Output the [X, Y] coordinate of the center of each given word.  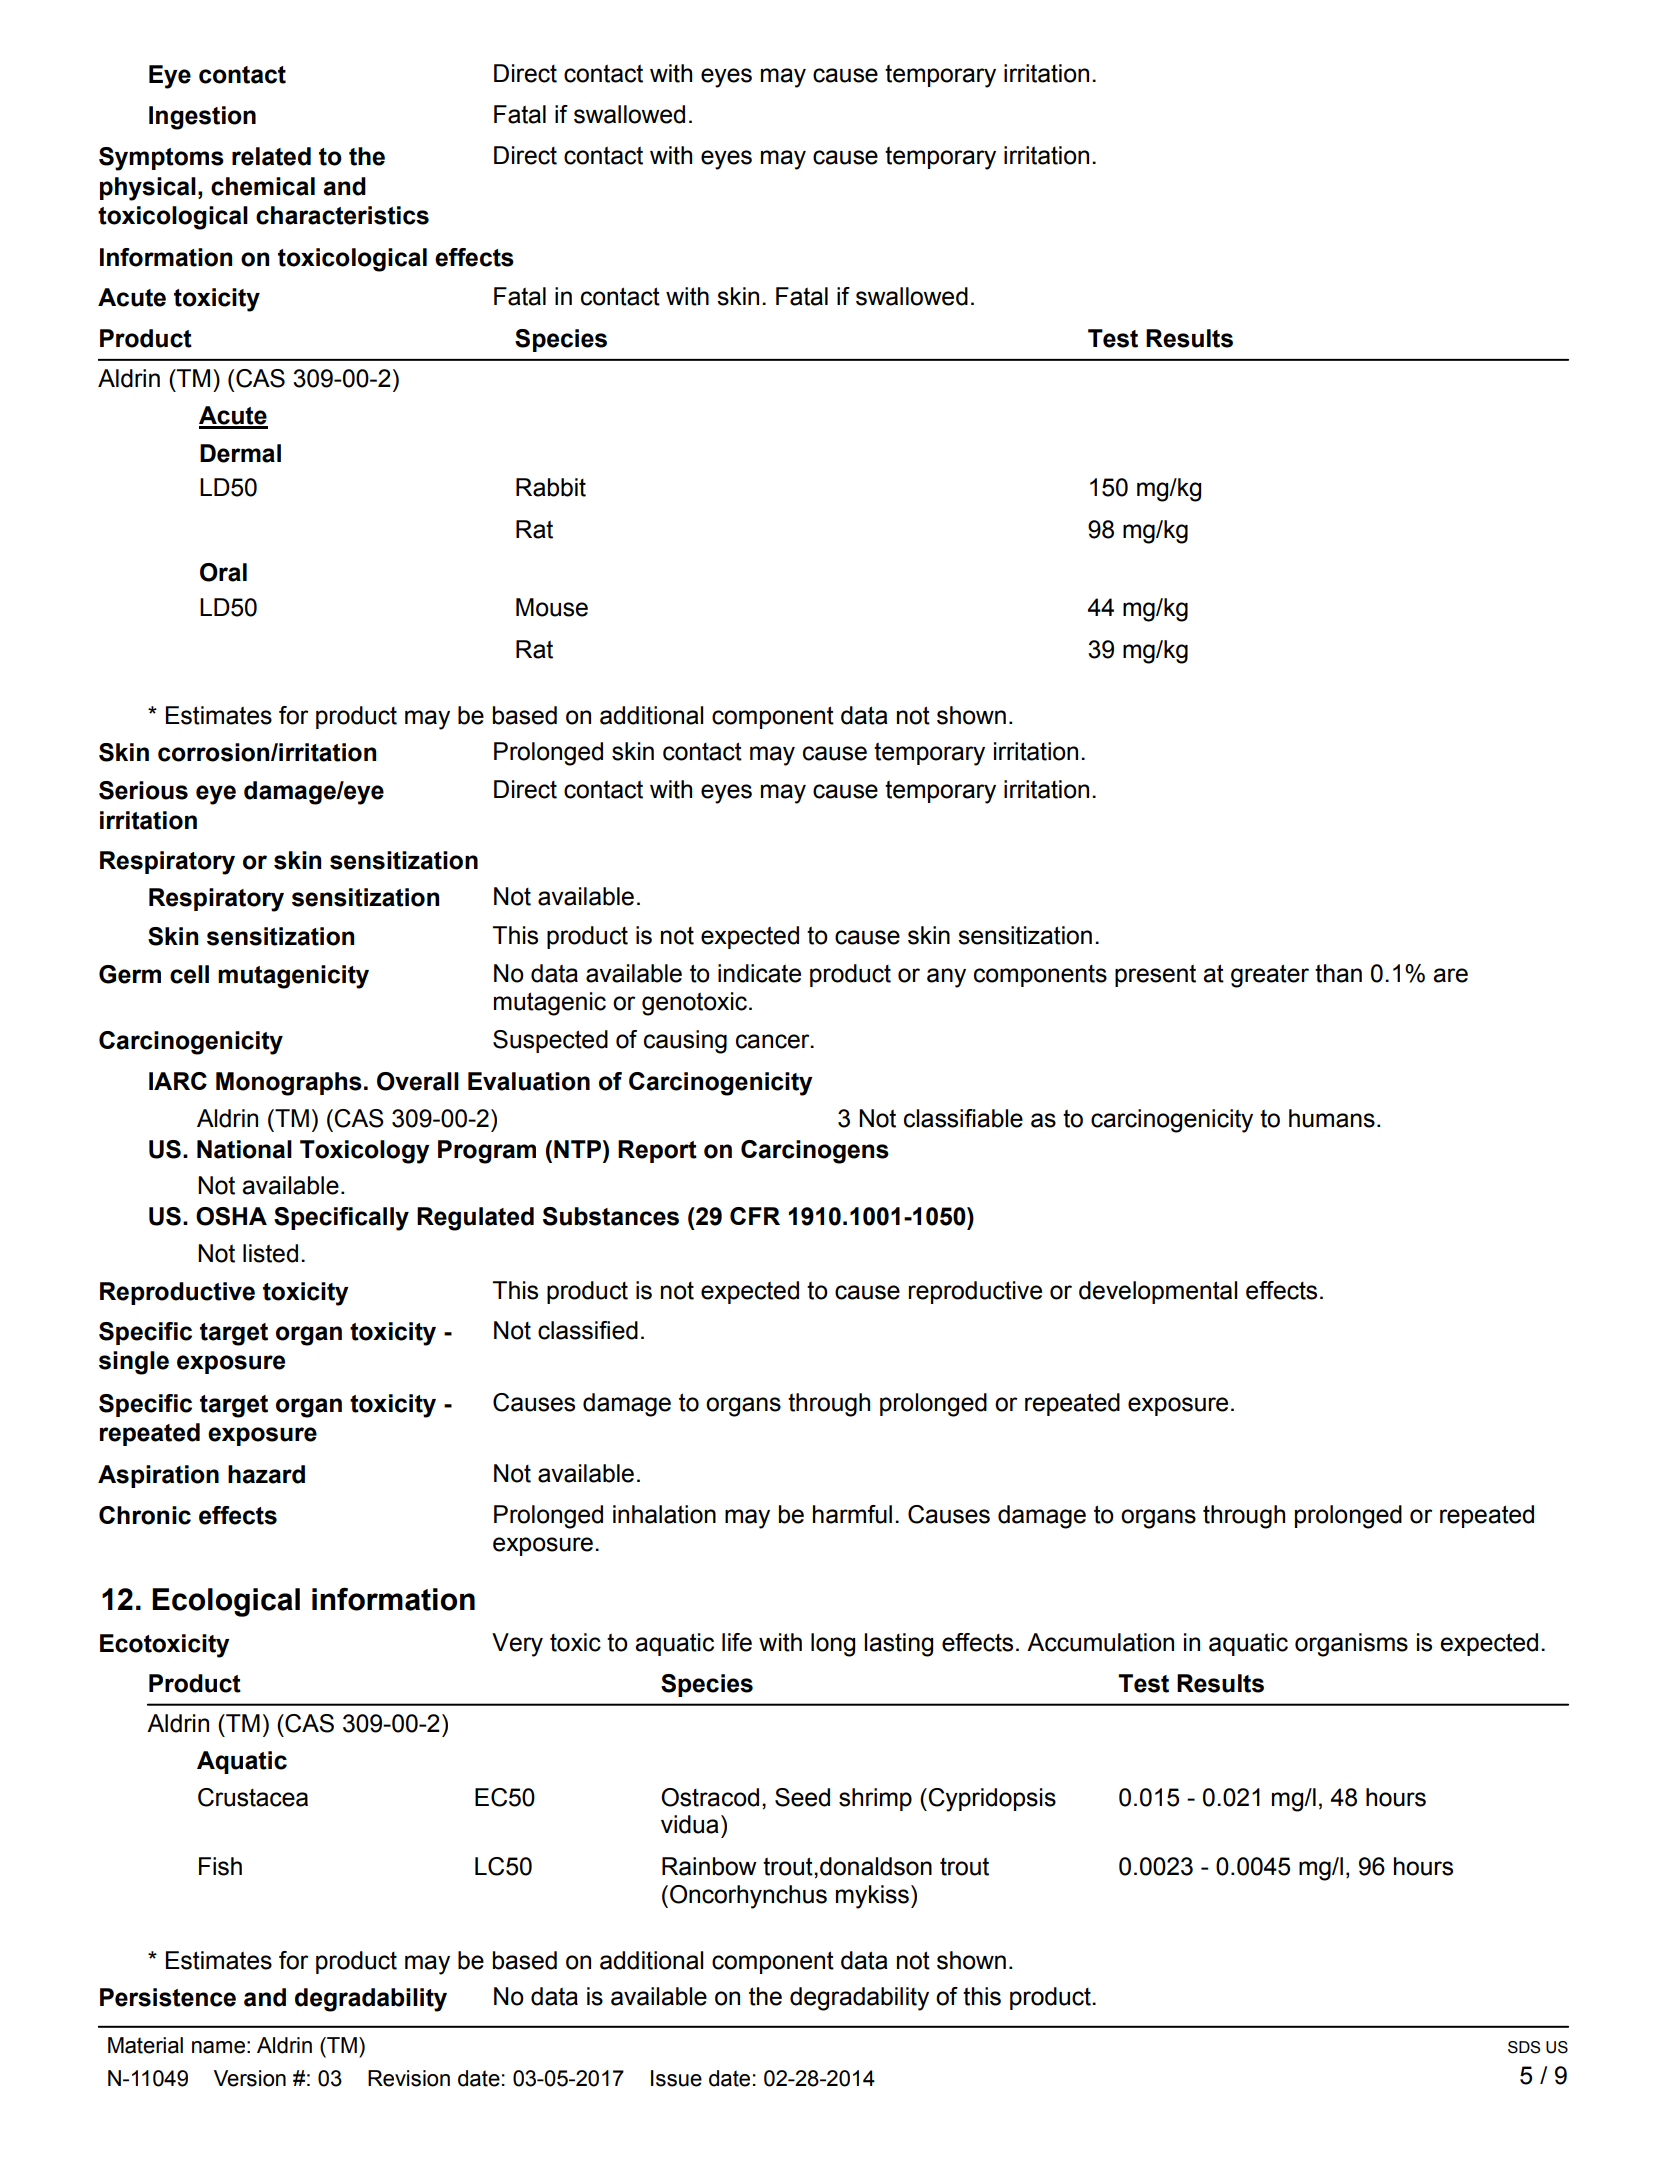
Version [250, 2078]
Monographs [289, 1084]
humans [1332, 1118]
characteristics [342, 215]
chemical [263, 186]
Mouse [552, 607]
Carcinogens [815, 1152]
